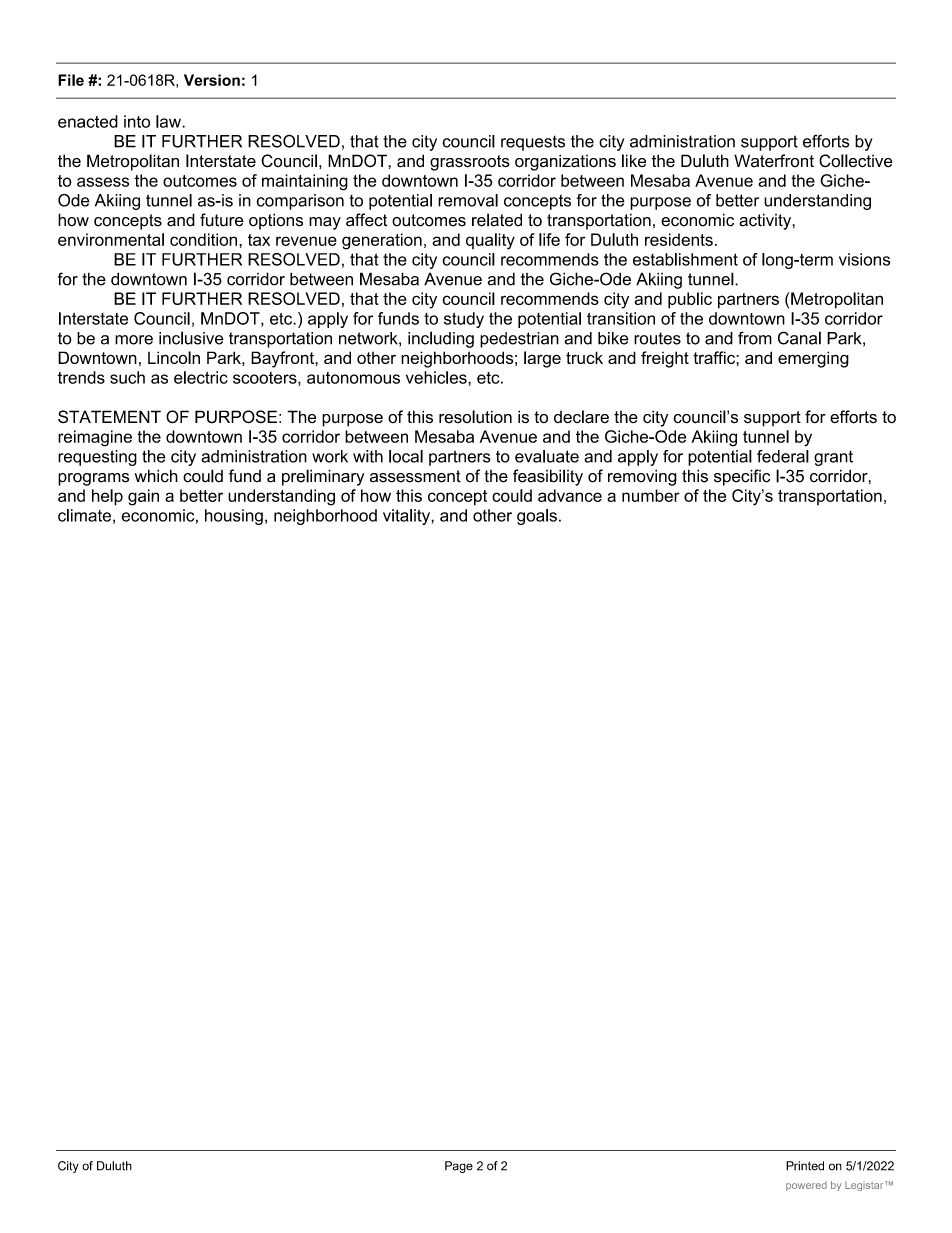 This screenshot has width=952, height=1233. Describe the element at coordinates (459, 1167) in the screenshot. I see `Page` at that location.
